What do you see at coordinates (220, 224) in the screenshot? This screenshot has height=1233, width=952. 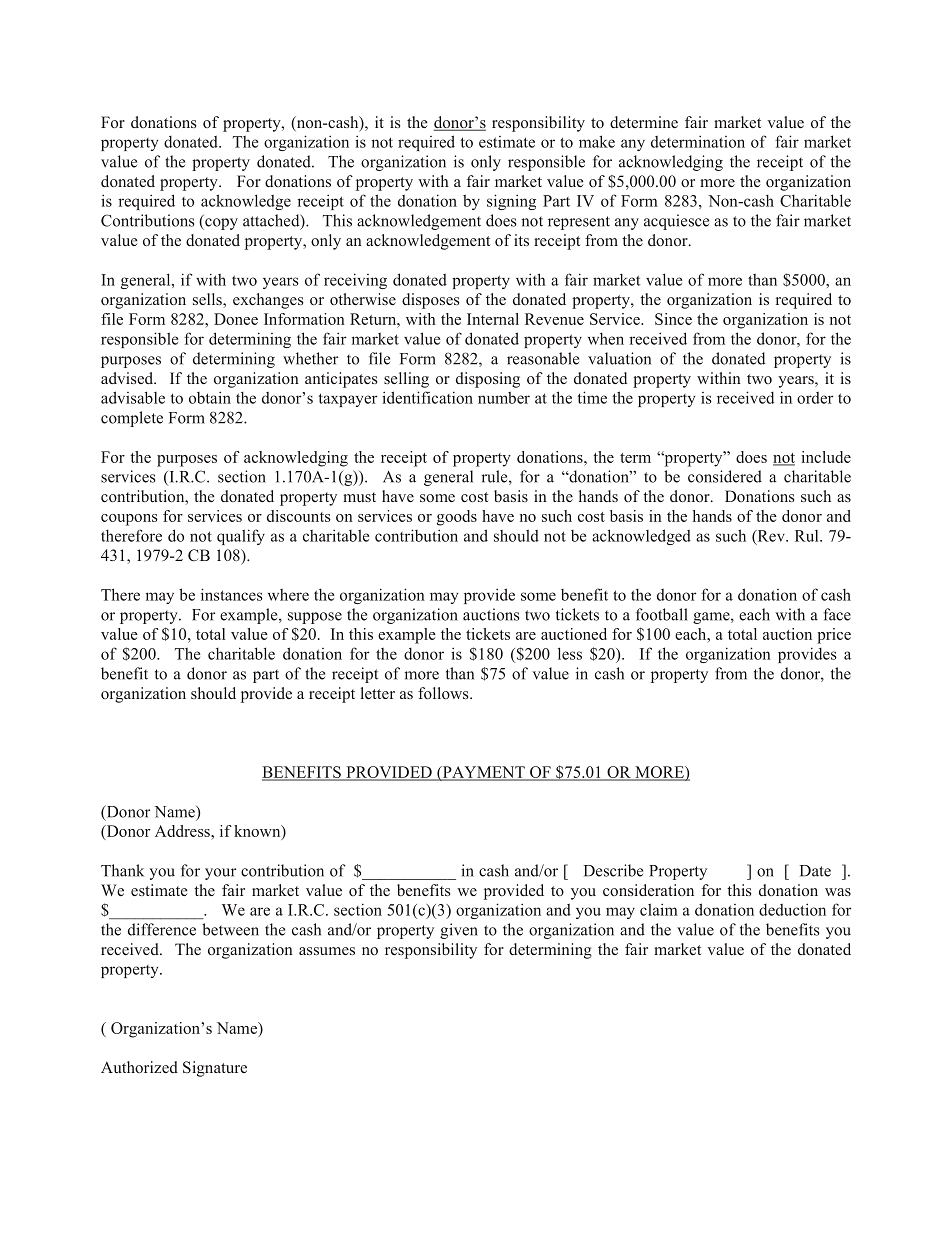 I see `copy` at bounding box center [220, 224].
